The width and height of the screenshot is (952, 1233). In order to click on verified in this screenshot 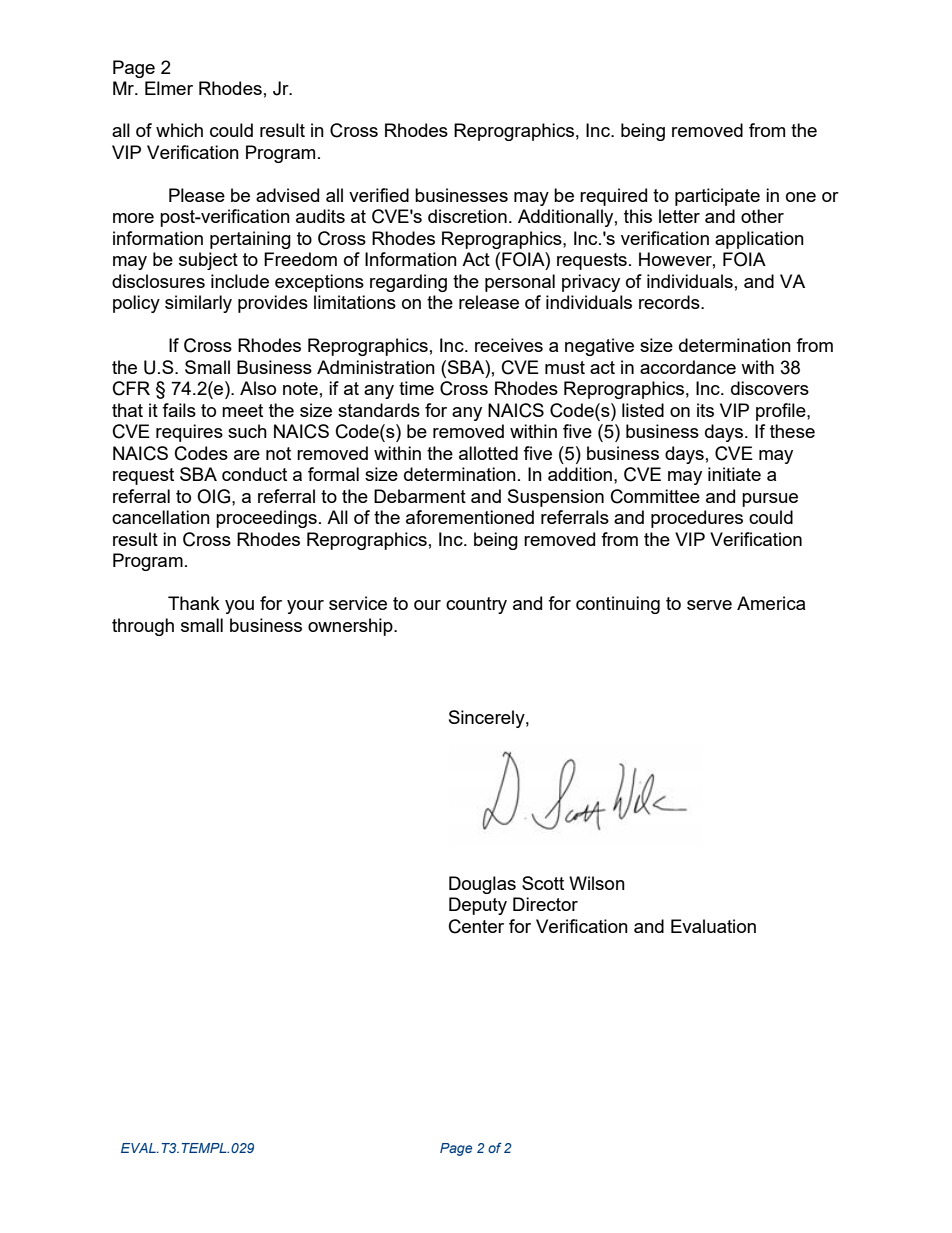, I will do `click(379, 195)`.
